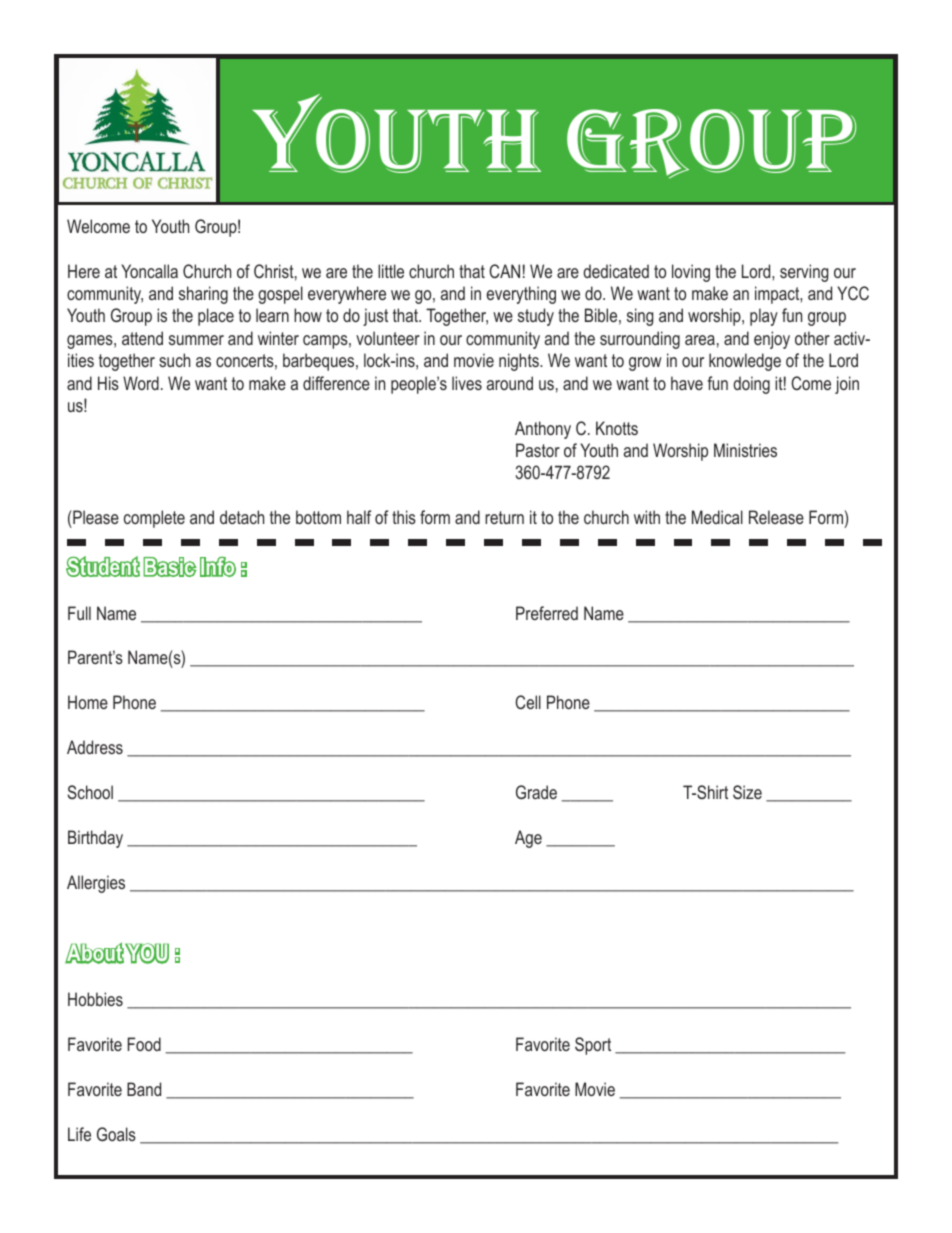 The height and width of the screenshot is (1233, 952). I want to click on Size, so click(747, 792).
